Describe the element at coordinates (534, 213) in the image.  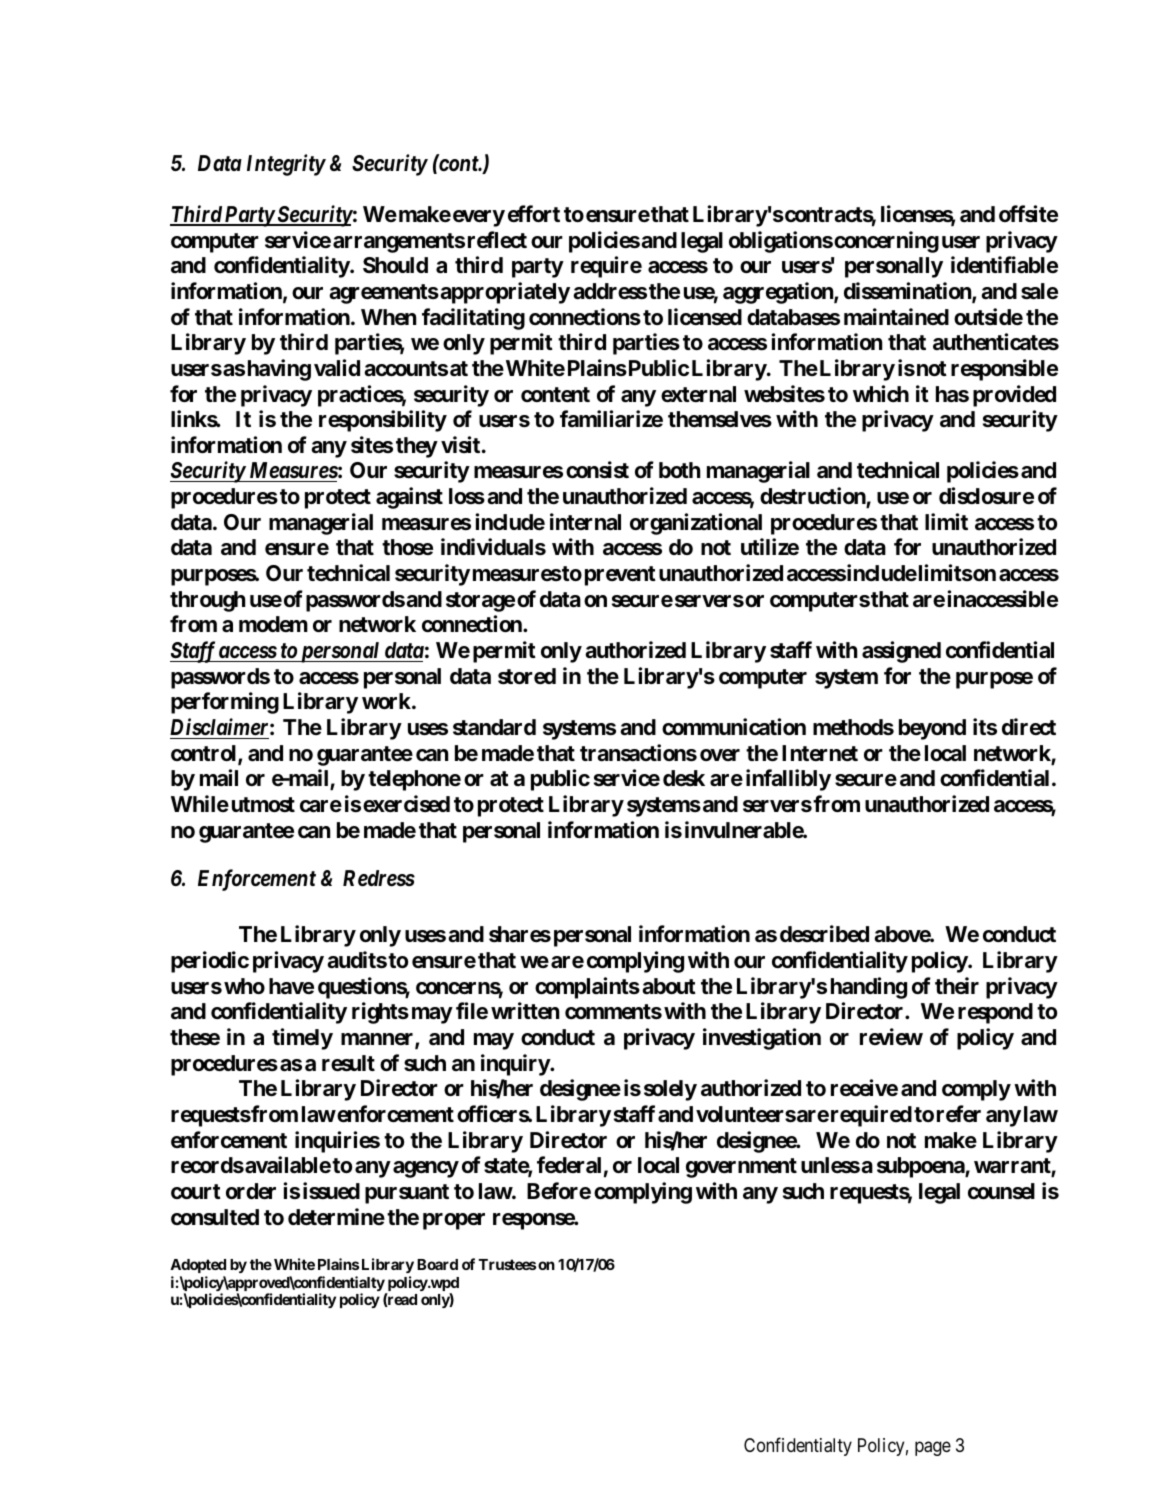
I see `effort` at that location.
